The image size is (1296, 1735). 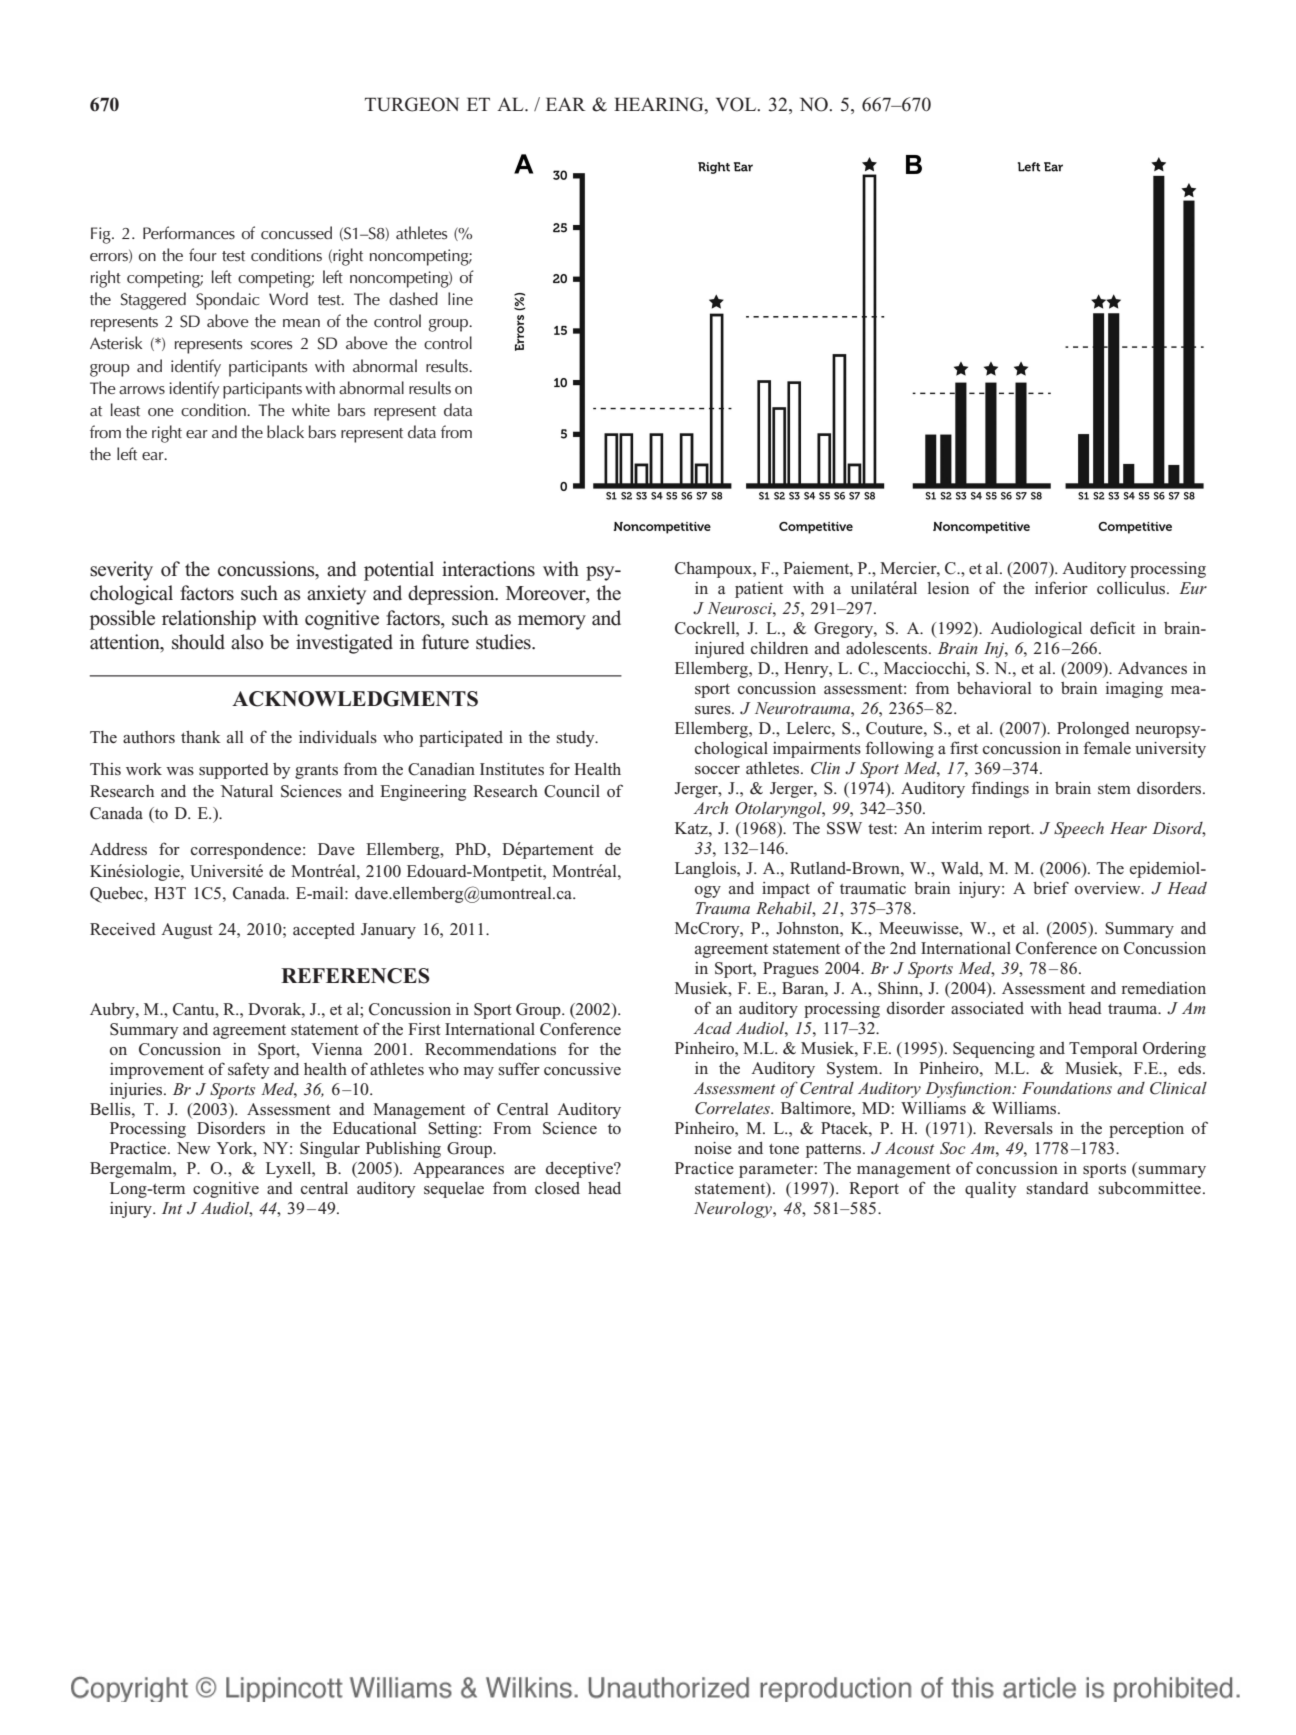 I want to click on deficit, so click(x=1112, y=628).
